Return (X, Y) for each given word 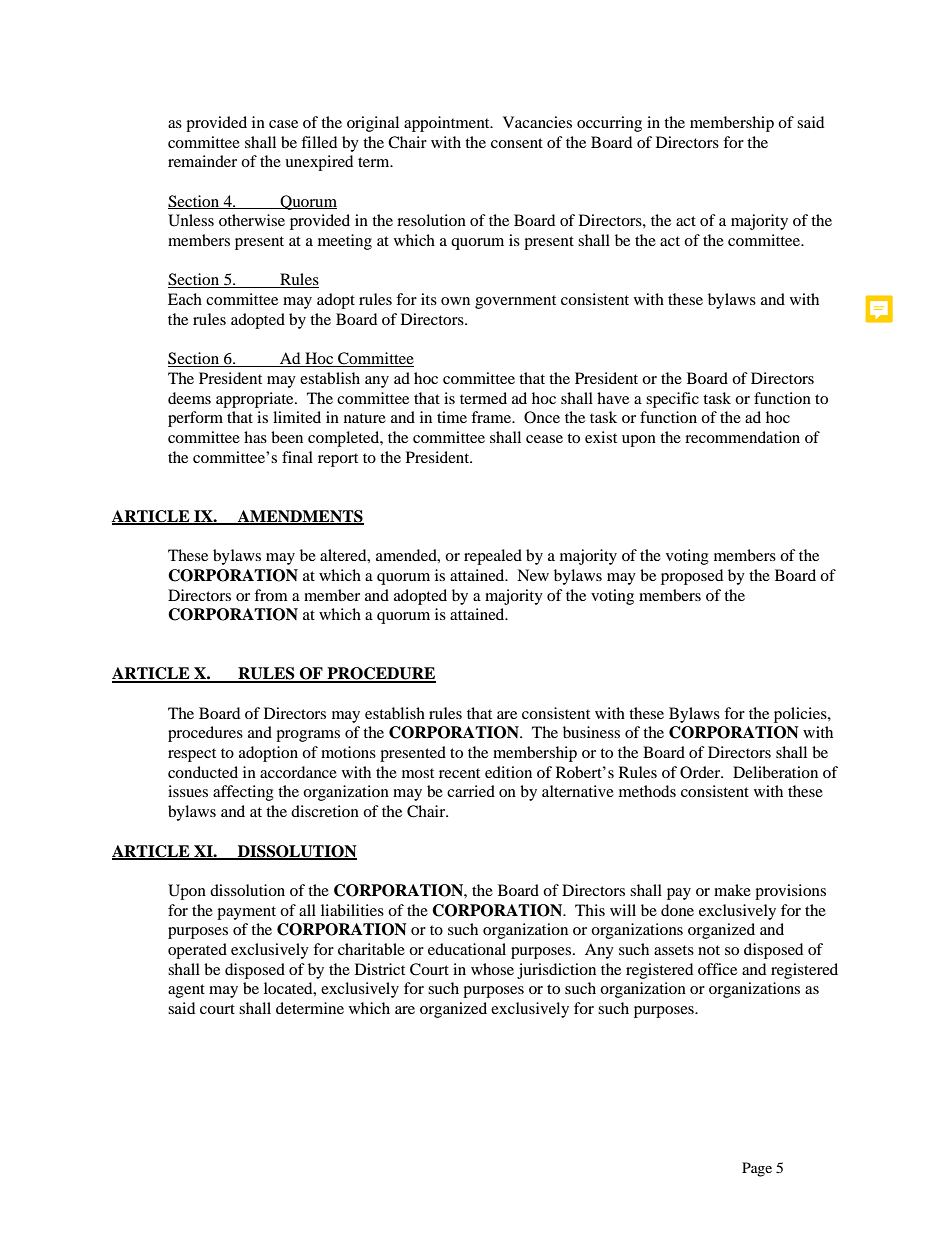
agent (186, 991)
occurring (609, 124)
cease (544, 439)
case (283, 124)
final (297, 457)
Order (701, 772)
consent (517, 143)
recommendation (742, 437)
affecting (243, 793)
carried (471, 791)
